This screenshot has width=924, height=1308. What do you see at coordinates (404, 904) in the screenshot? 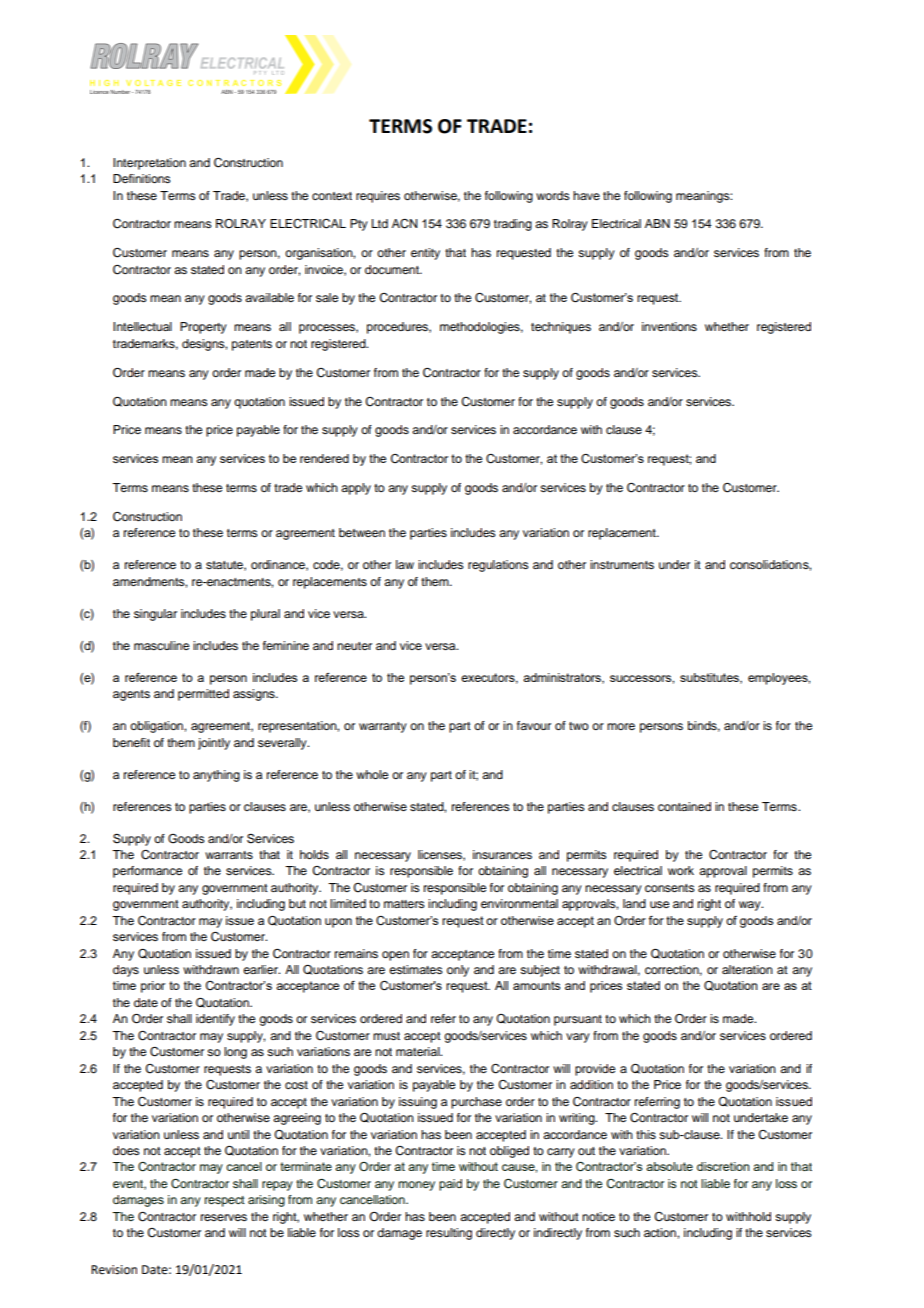
I see `matters` at bounding box center [404, 904].
